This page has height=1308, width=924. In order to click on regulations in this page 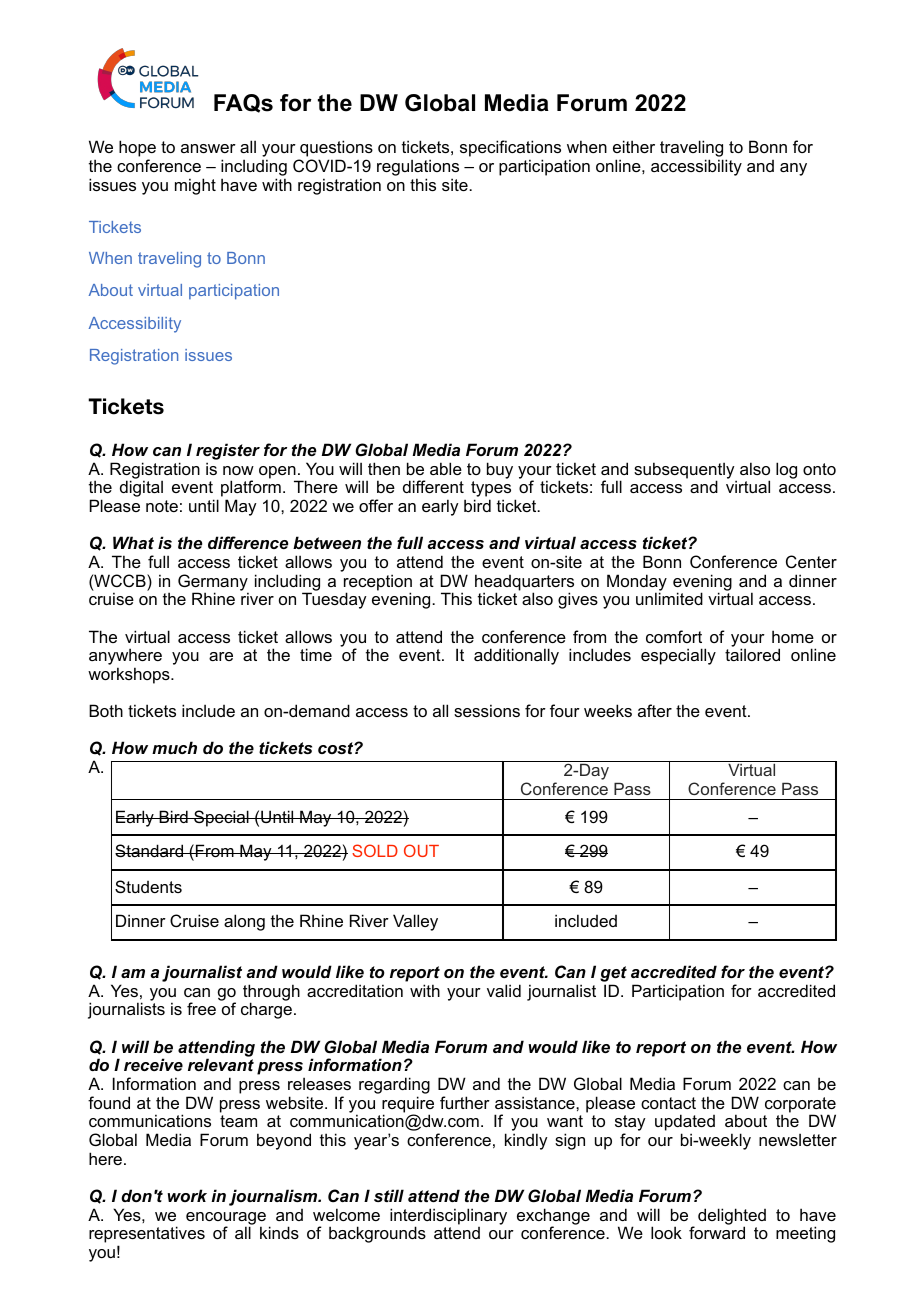, I will do `click(418, 167)`.
